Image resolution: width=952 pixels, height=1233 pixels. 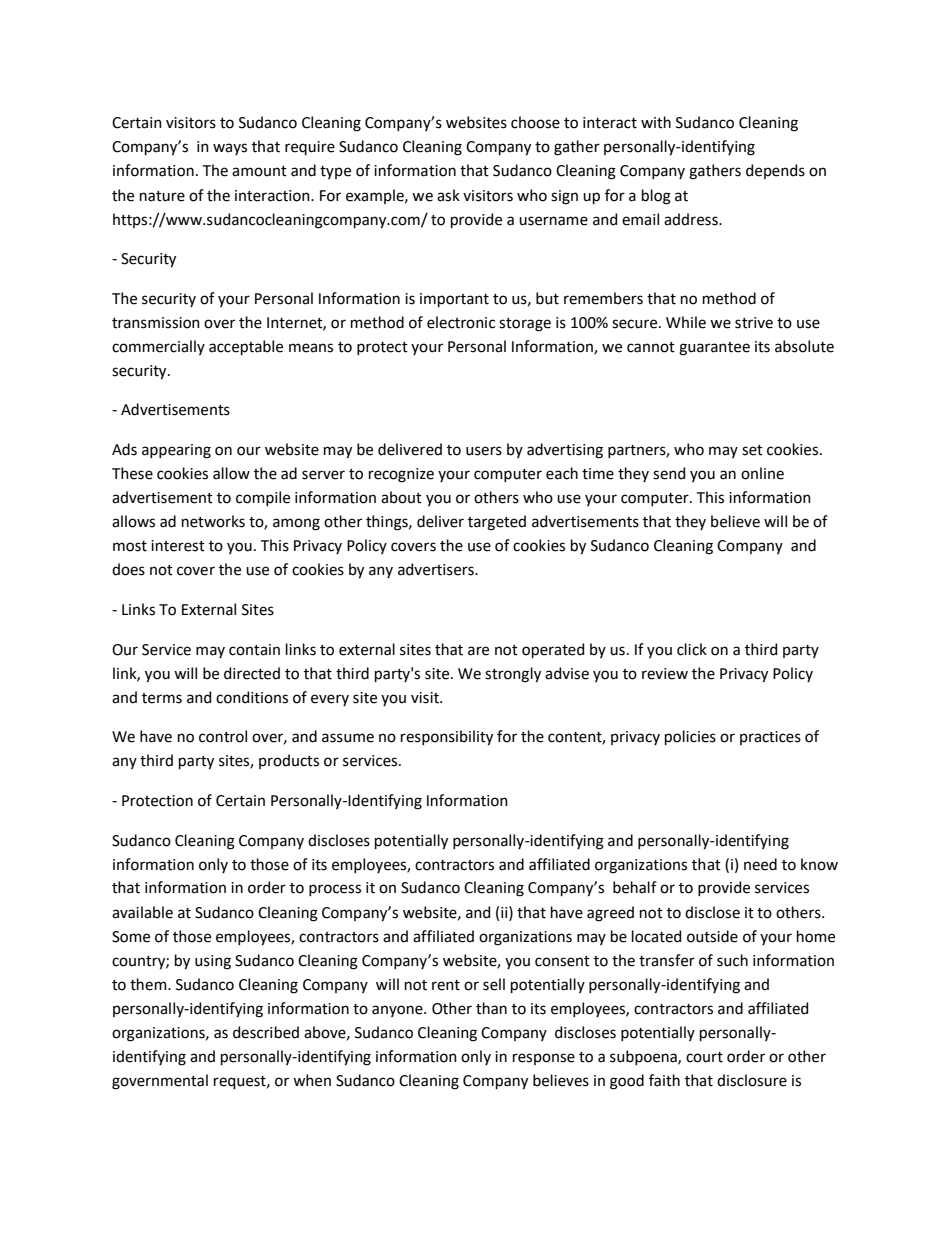 I want to click on contain, so click(x=254, y=650).
